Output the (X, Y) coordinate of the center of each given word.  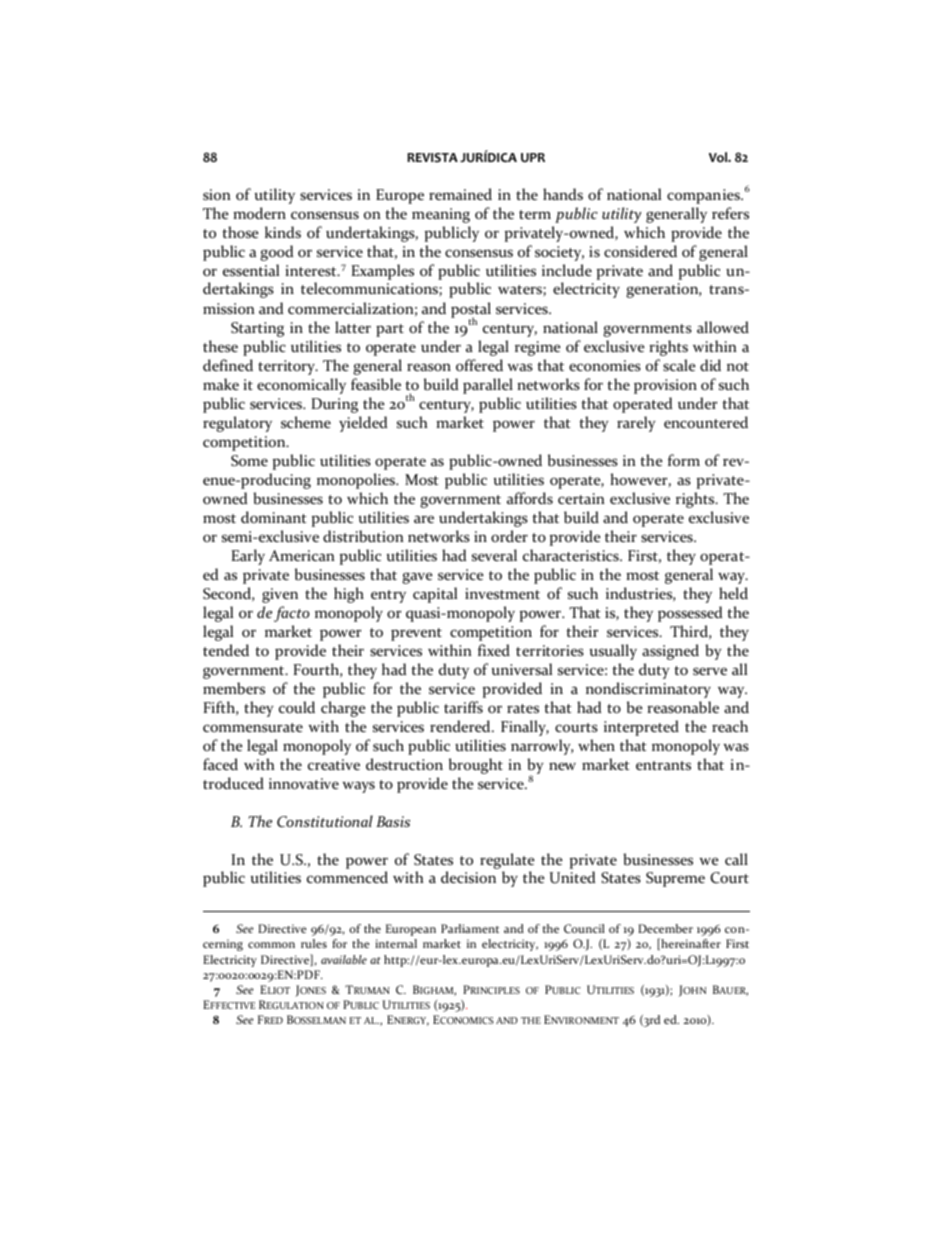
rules (314, 943)
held (733, 593)
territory (288, 367)
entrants (663, 765)
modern (259, 213)
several (494, 555)
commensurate (253, 727)
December (665, 928)
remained (460, 194)
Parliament (470, 928)
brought (476, 766)
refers (730, 213)
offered (479, 365)
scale (679, 365)
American (302, 555)
